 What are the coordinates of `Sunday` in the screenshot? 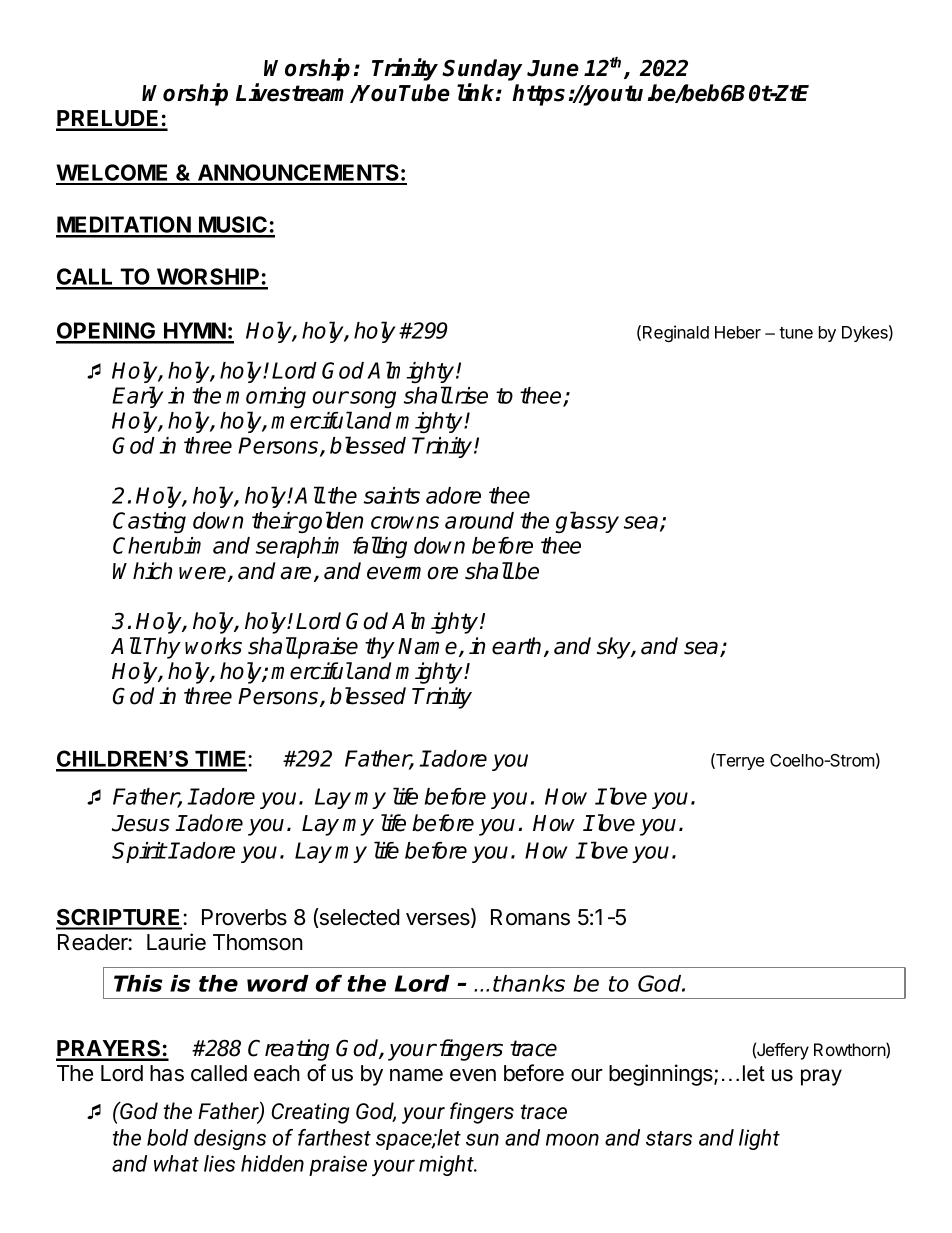 It's located at (482, 71).
